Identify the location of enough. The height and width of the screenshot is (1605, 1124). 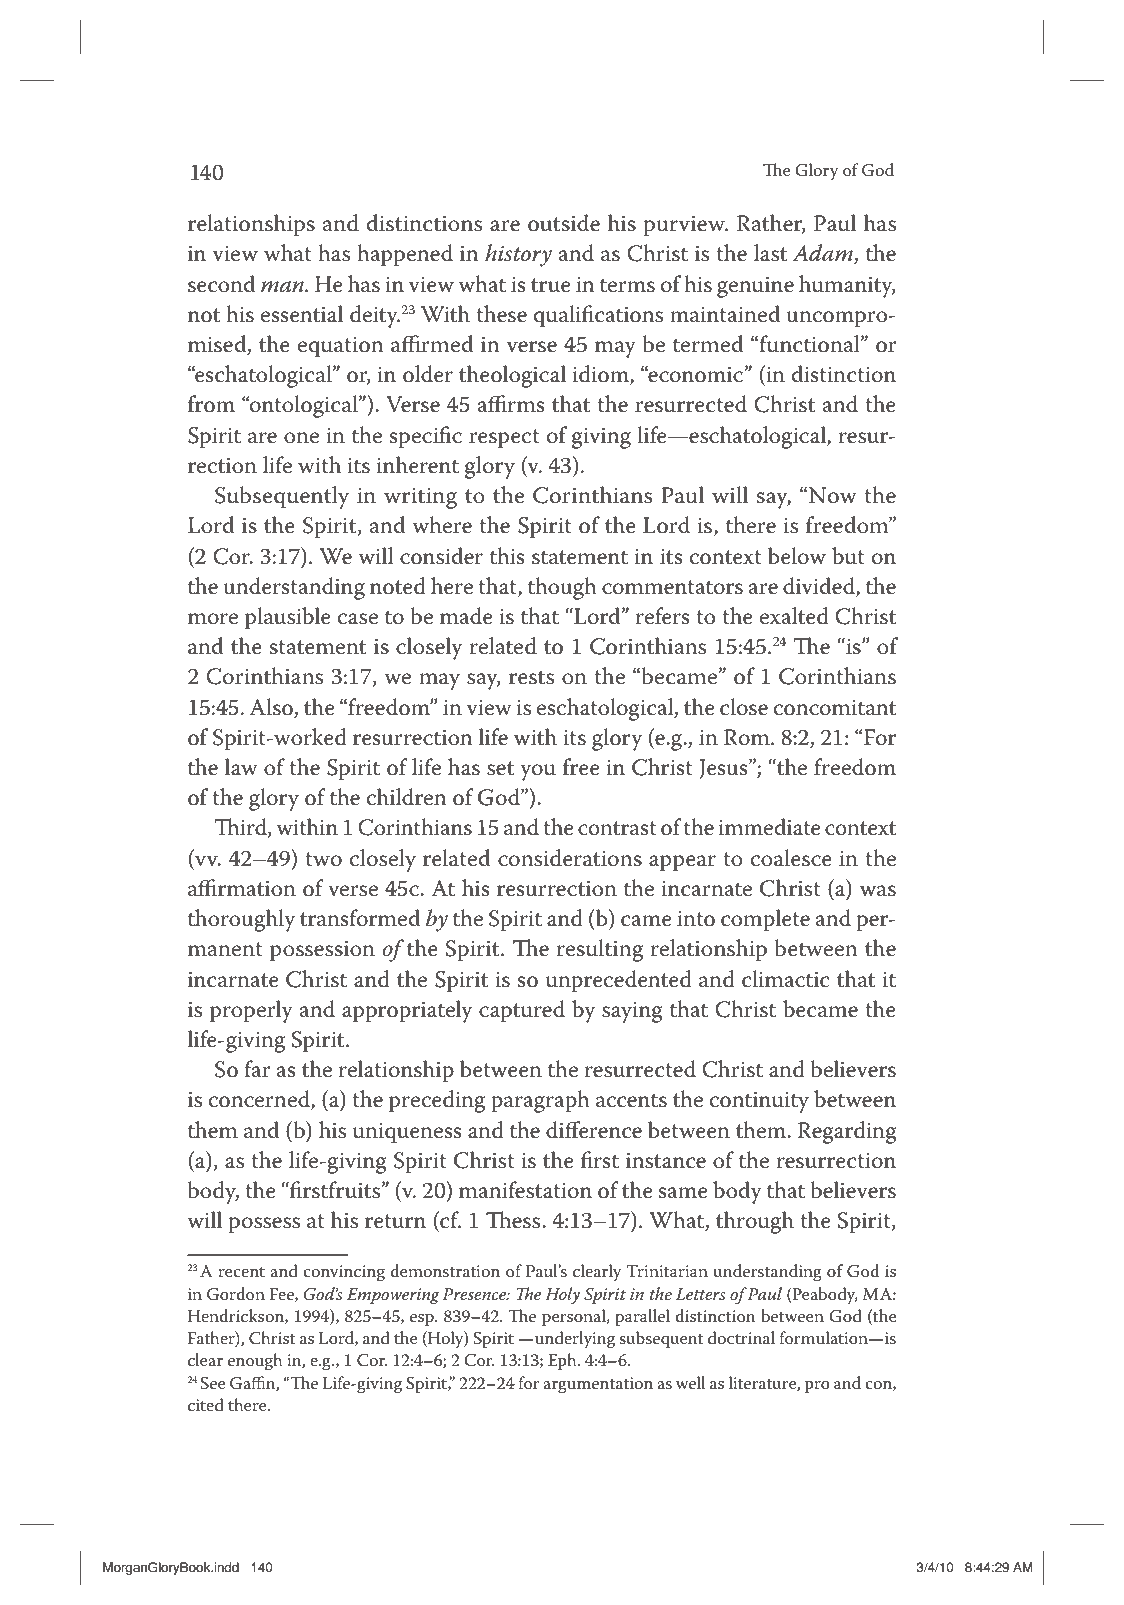
(255, 1362).
